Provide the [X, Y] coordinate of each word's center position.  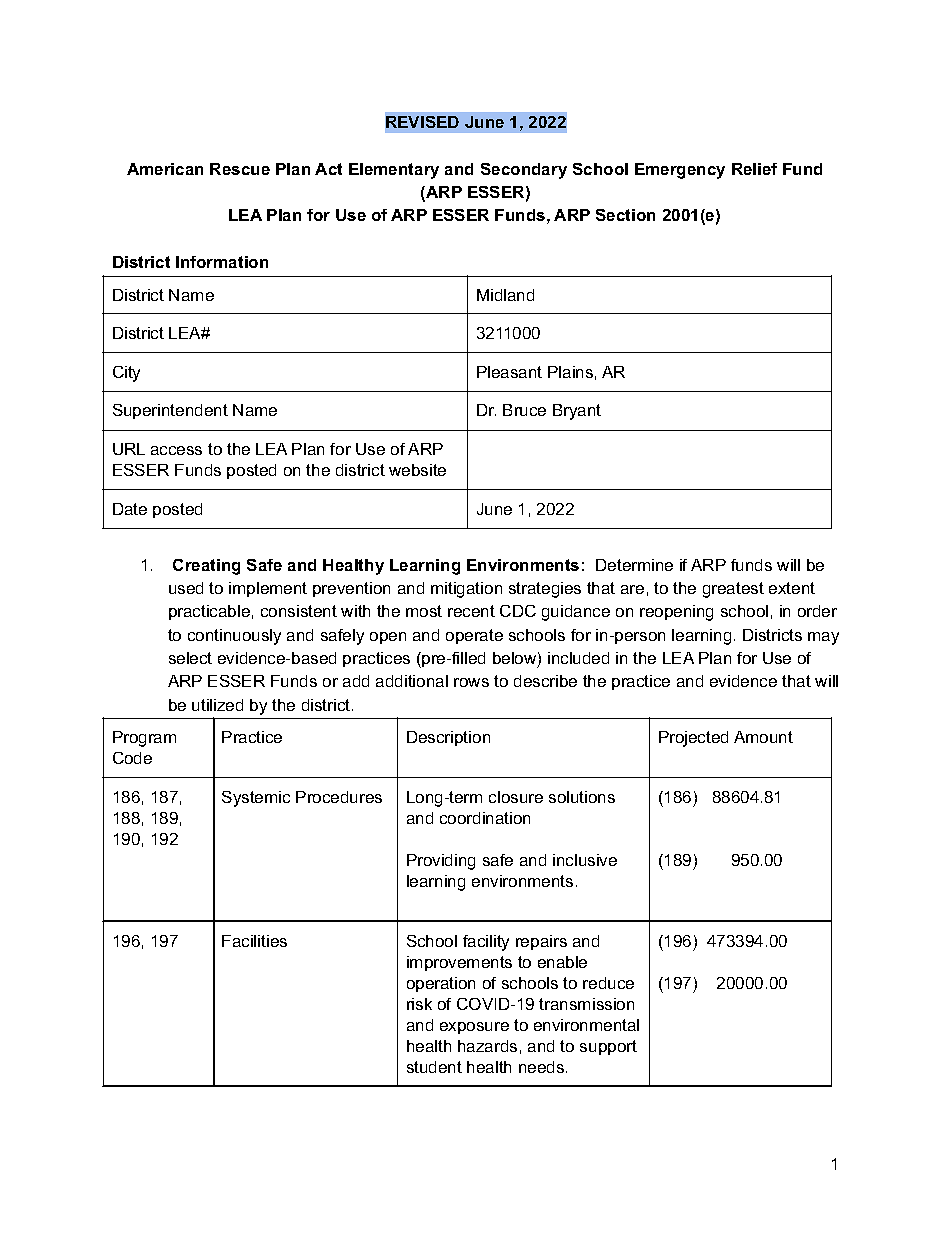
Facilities [254, 941]
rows [471, 682]
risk [419, 1004]
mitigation [466, 590]
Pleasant [509, 372]
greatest [733, 590]
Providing [441, 862]
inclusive [585, 860]
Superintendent [170, 411]
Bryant [577, 412]
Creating [206, 567]
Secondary [524, 171]
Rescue [240, 169]
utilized [217, 705]
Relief [754, 169]
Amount [763, 737]
